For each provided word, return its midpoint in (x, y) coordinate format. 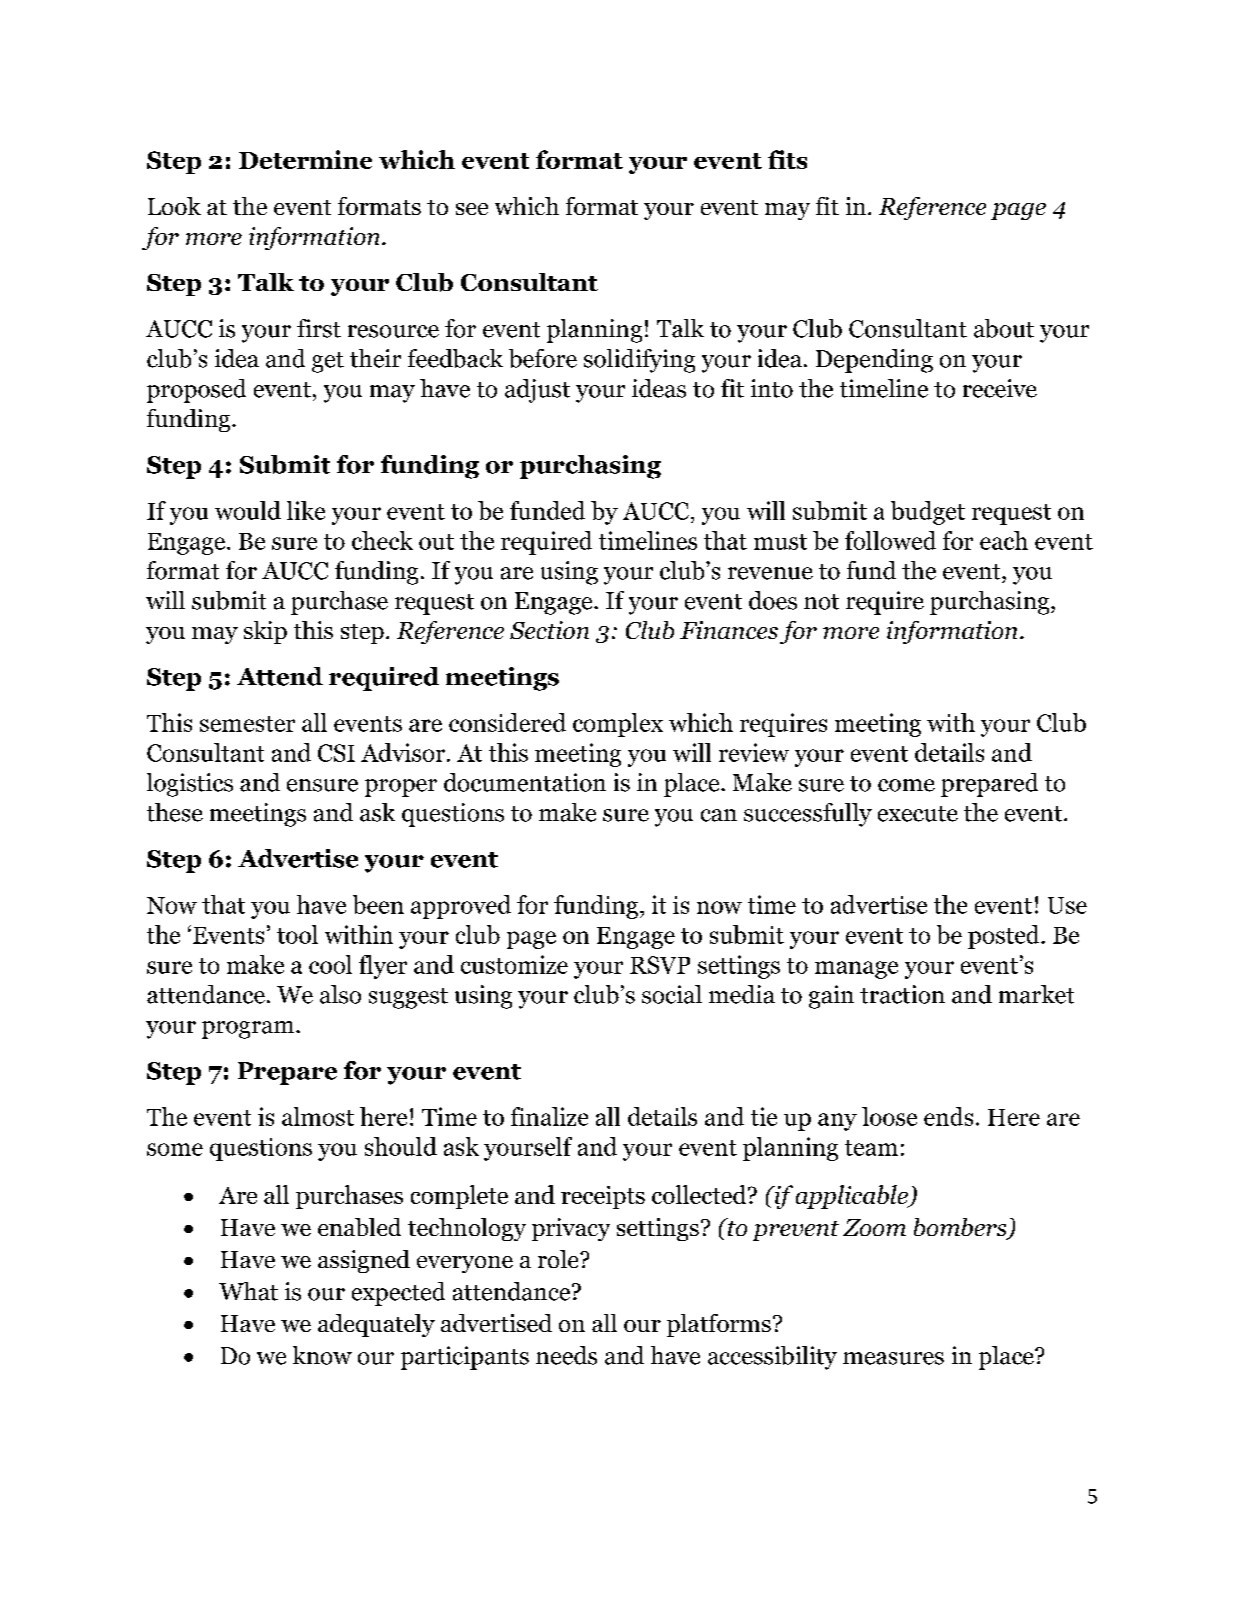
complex (618, 725)
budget (928, 513)
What (248, 1291)
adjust (537, 391)
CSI (336, 753)
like (306, 510)
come (906, 785)
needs (566, 1355)
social (672, 994)
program (249, 1030)
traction (902, 994)
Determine (305, 159)
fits (787, 159)
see (472, 209)
